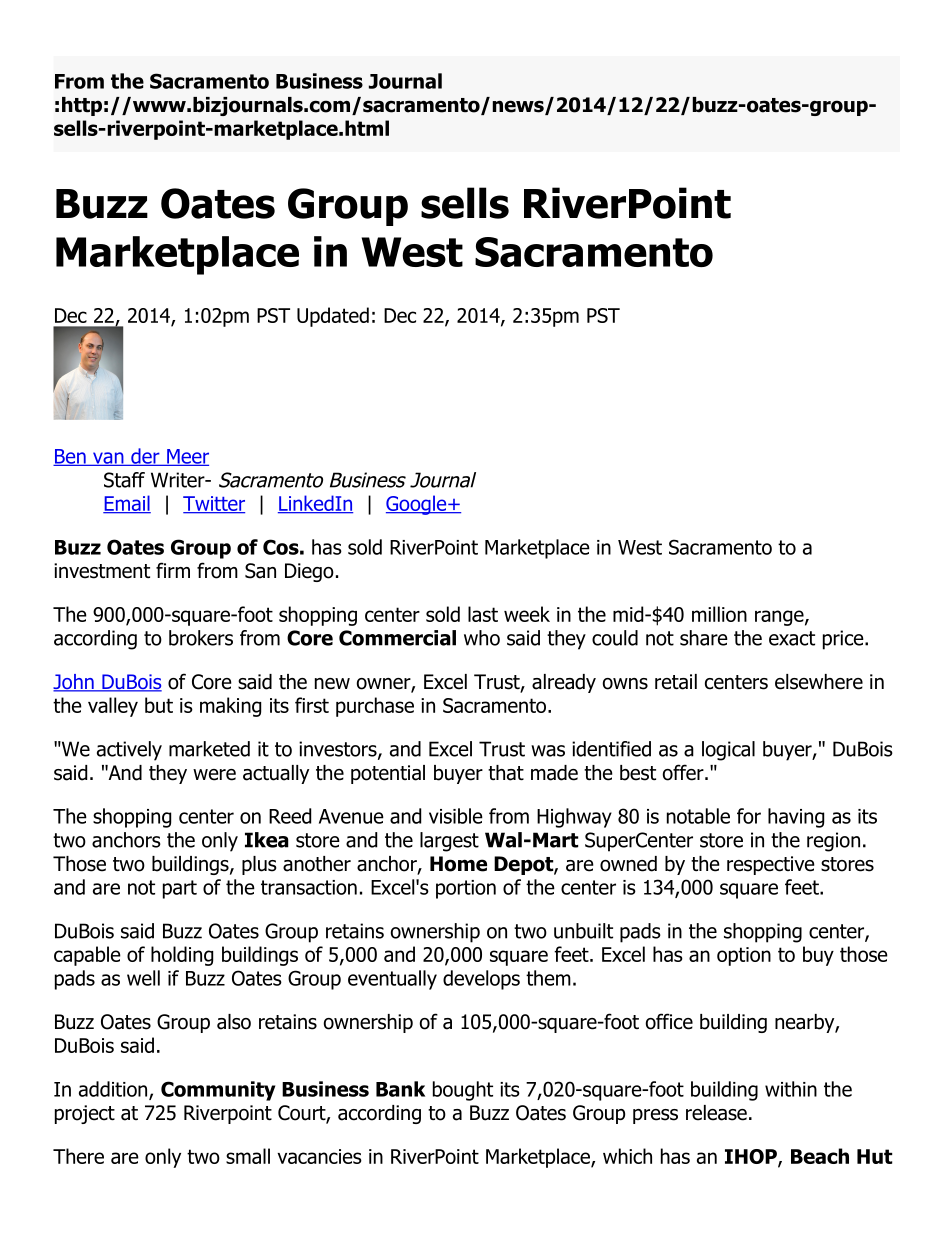  I want to click on Updated, so click(333, 317).
